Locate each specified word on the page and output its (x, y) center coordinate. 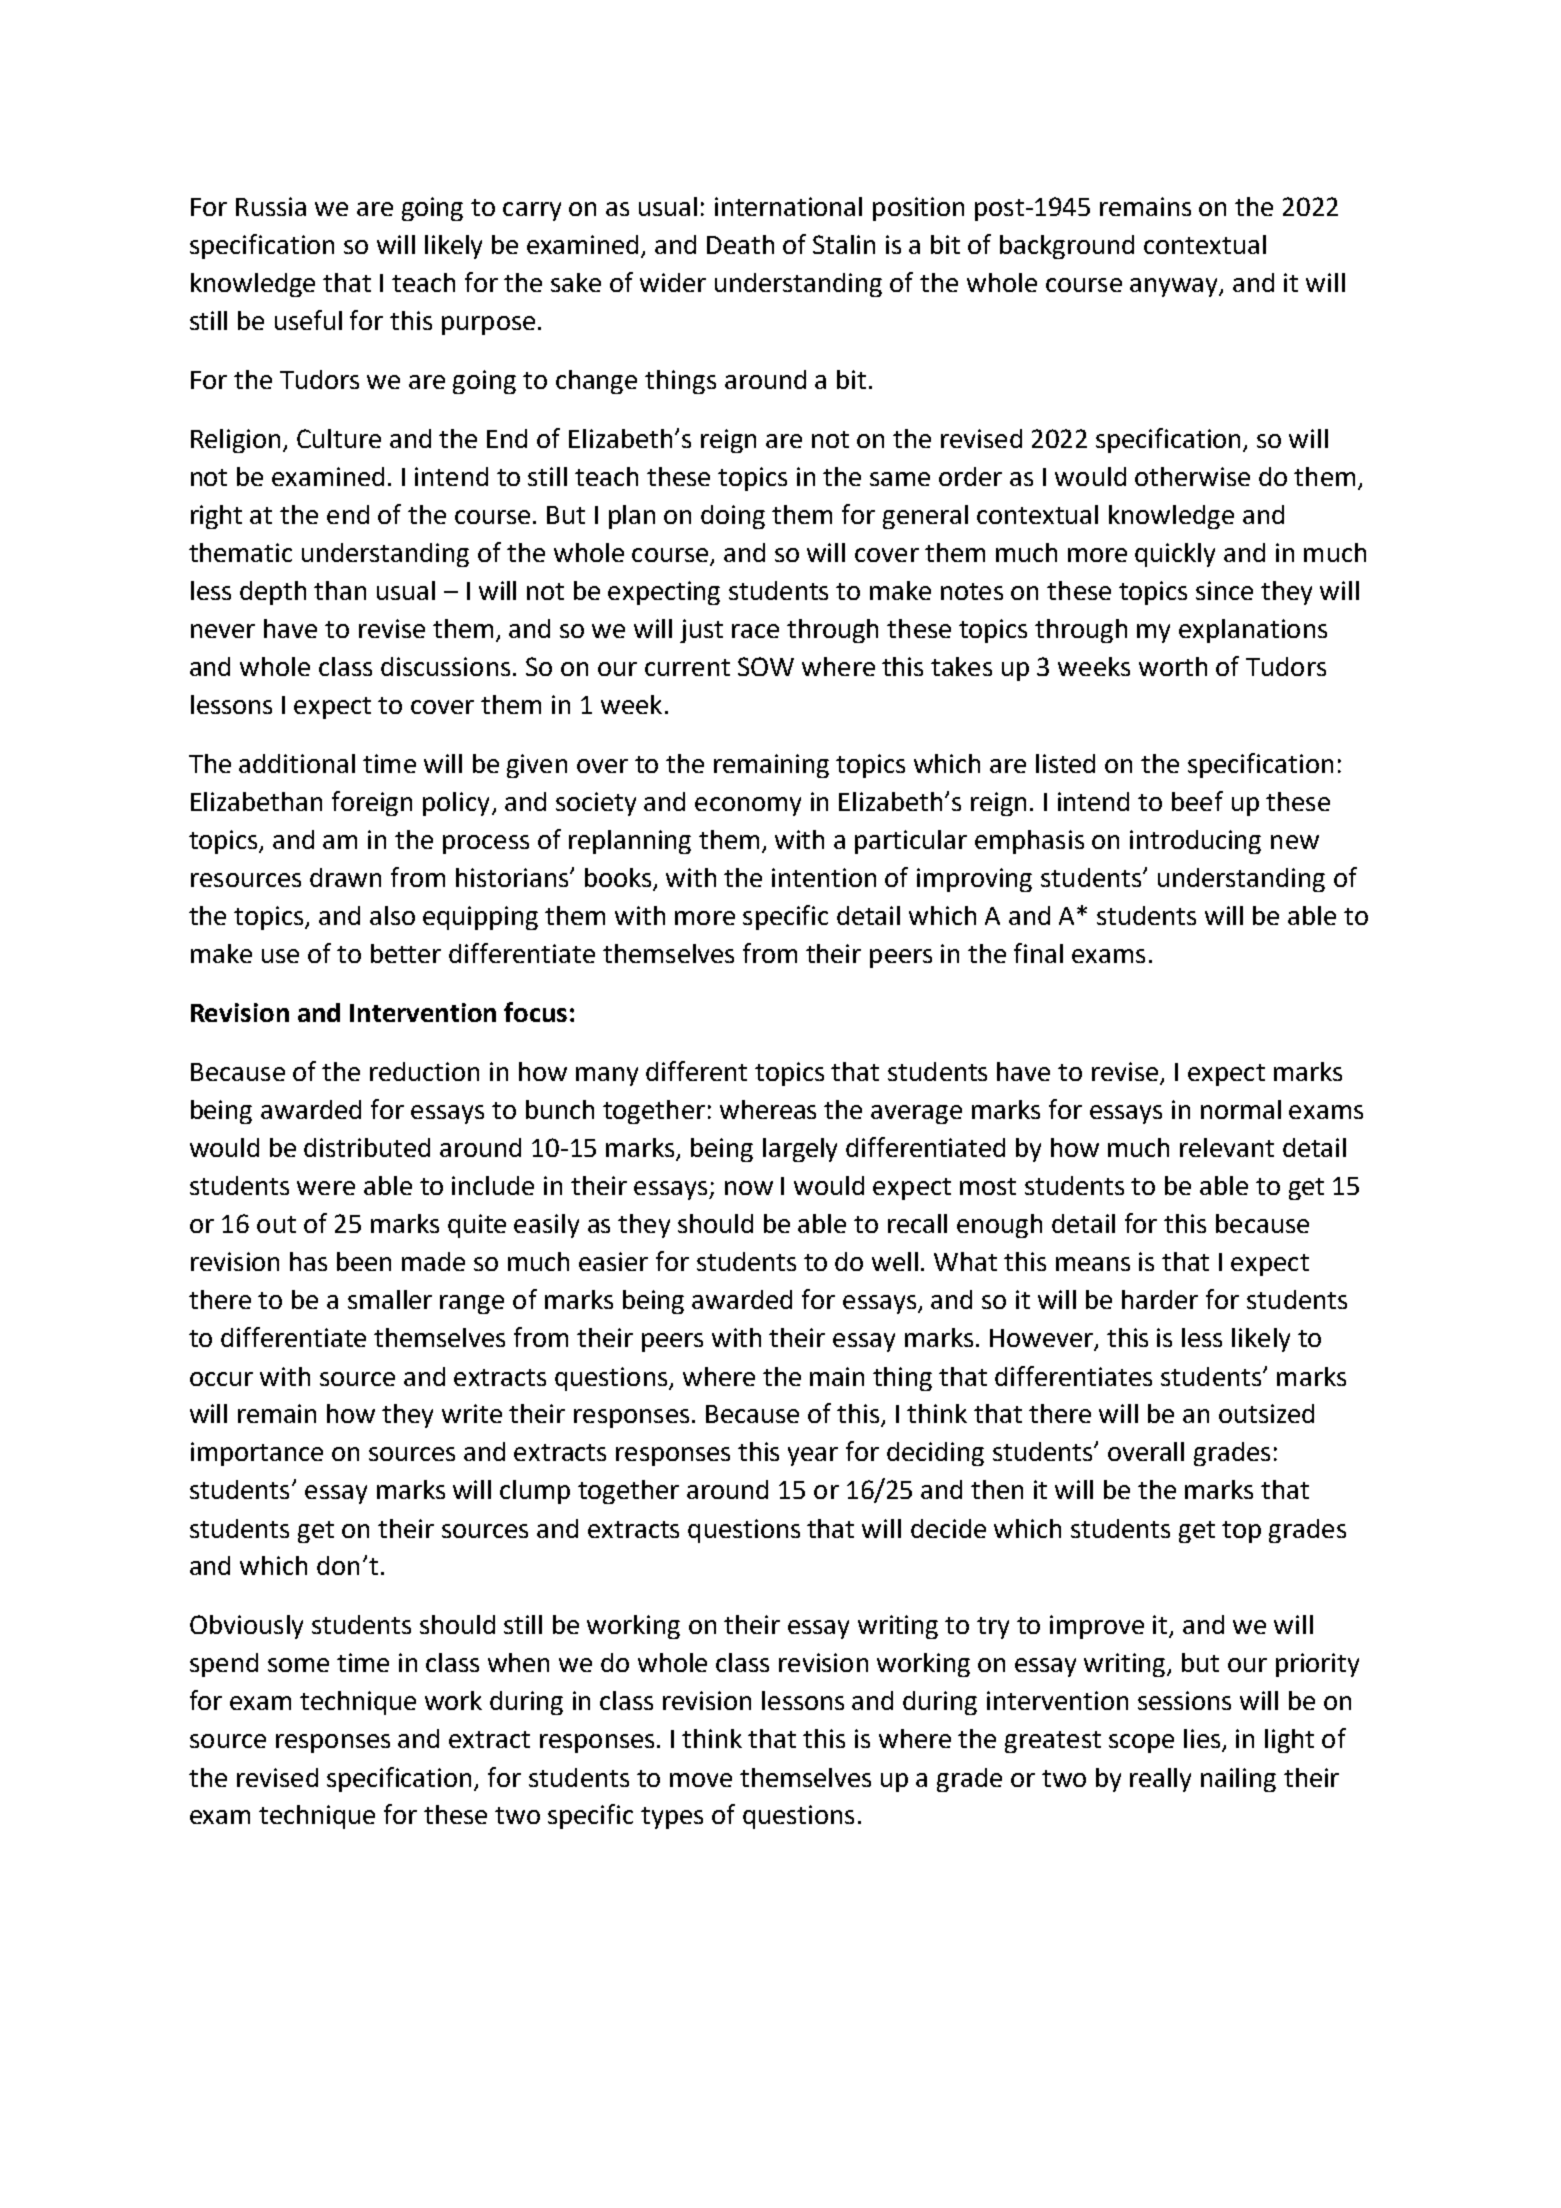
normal (1241, 1109)
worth (1173, 666)
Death (740, 244)
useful (308, 320)
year (813, 1456)
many (607, 1076)
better (406, 953)
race (755, 631)
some (298, 1665)
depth (273, 593)
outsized (1266, 1413)
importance (257, 1454)
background (1067, 247)
